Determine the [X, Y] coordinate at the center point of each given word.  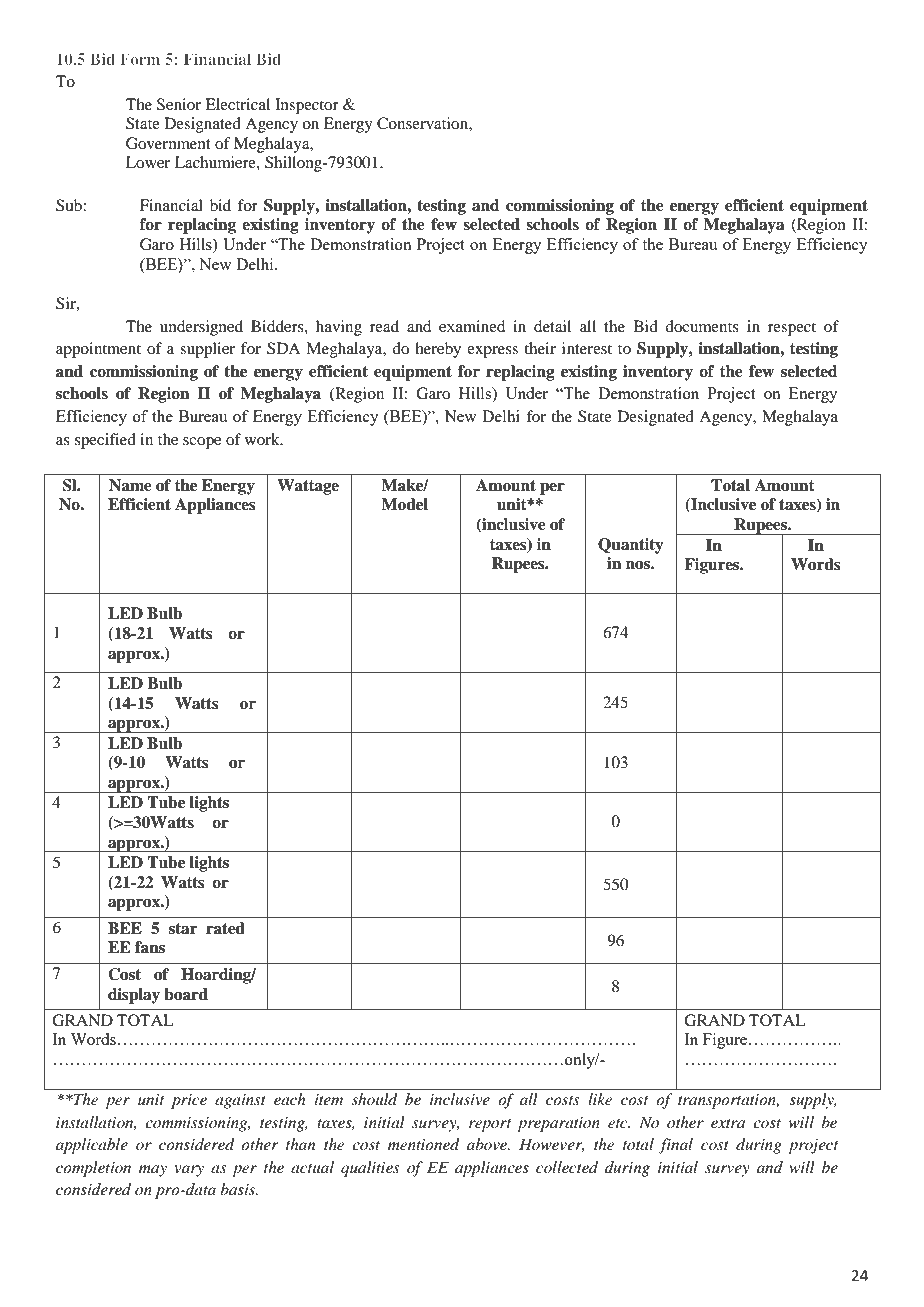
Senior [179, 104]
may [153, 1171]
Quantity [631, 546]
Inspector [307, 106]
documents [702, 326]
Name [130, 485]
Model [404, 504]
